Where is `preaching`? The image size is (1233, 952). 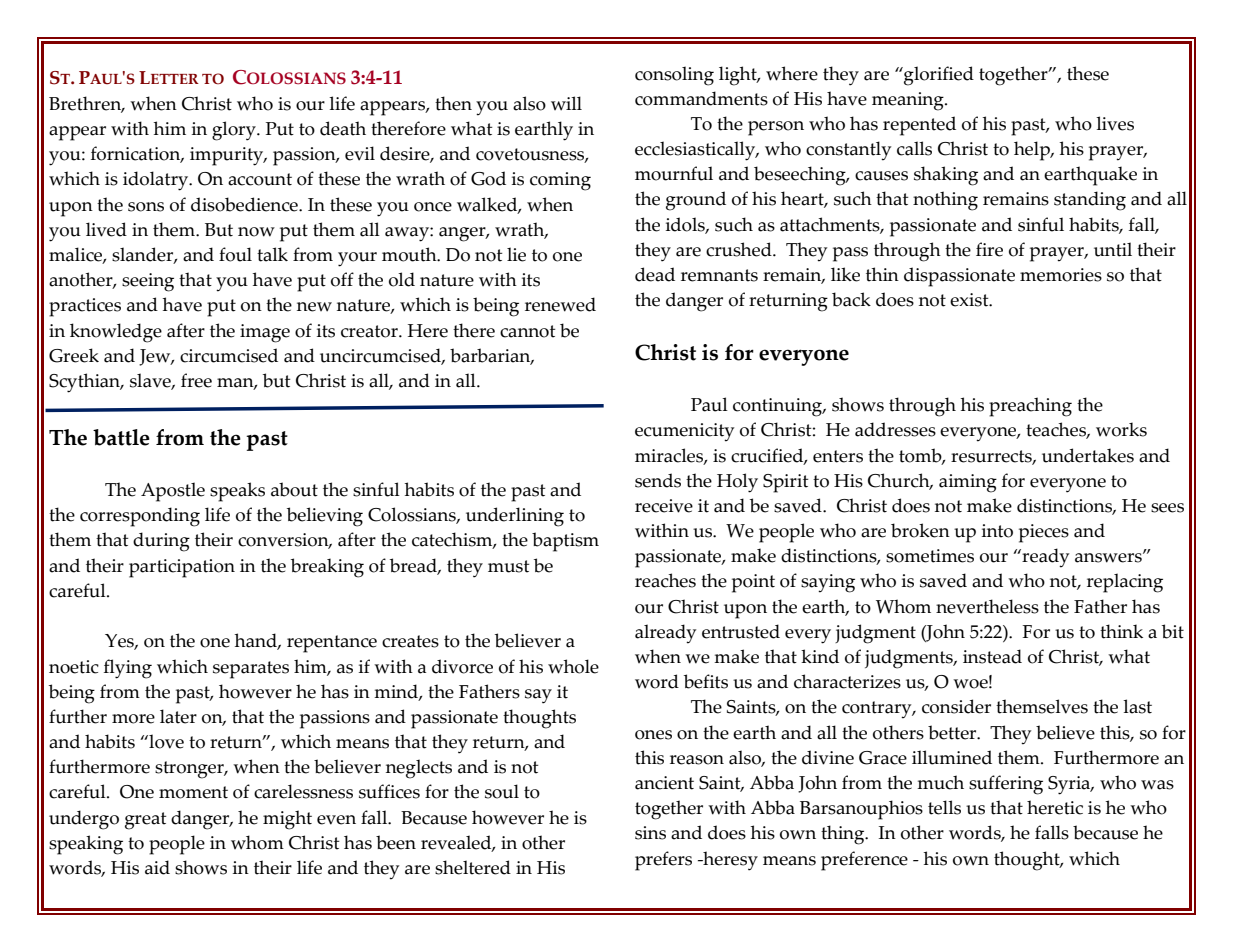 preaching is located at coordinates (1030, 407).
